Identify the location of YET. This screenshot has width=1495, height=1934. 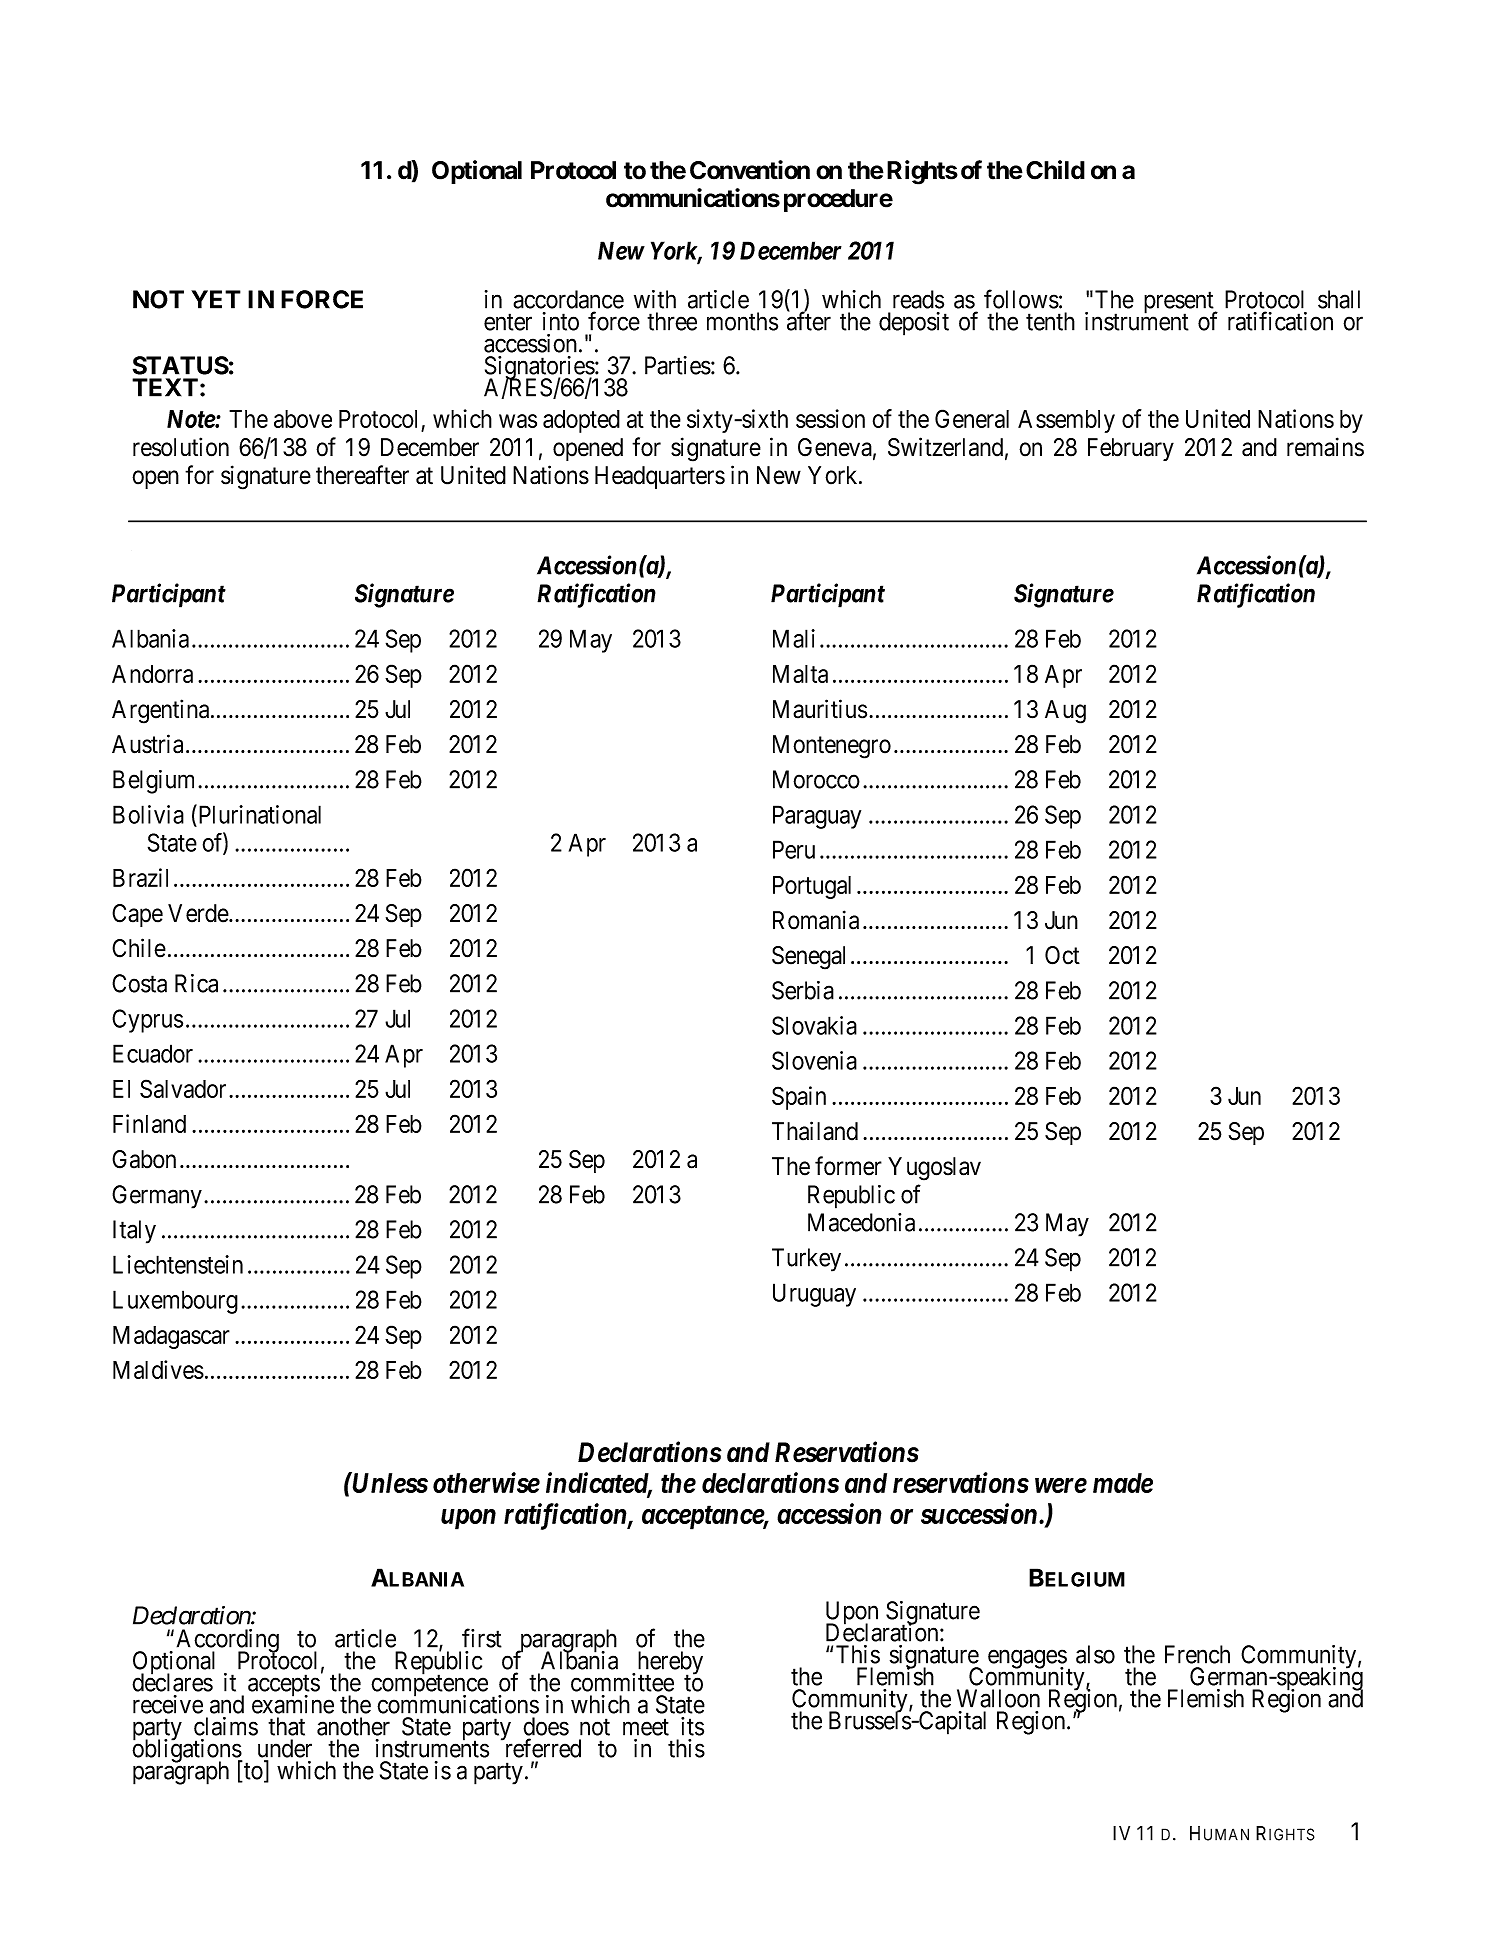
(216, 299).
